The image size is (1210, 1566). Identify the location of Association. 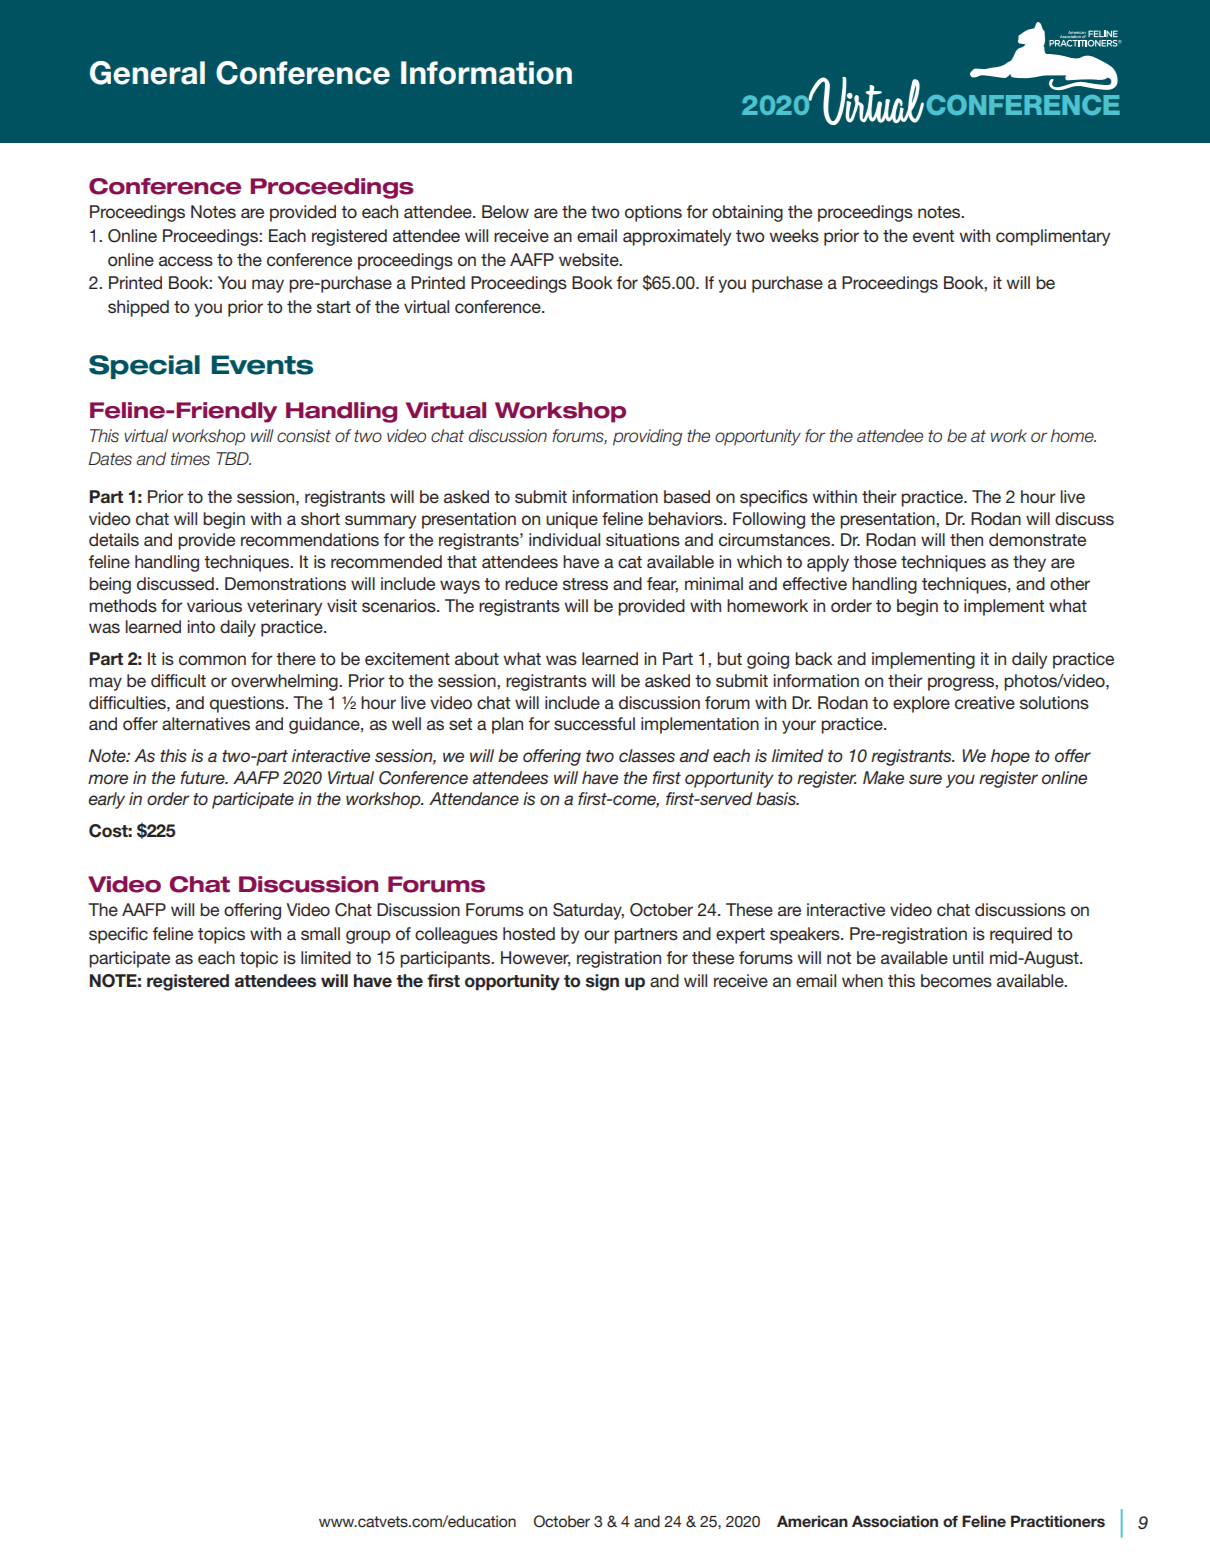
(895, 1521).
